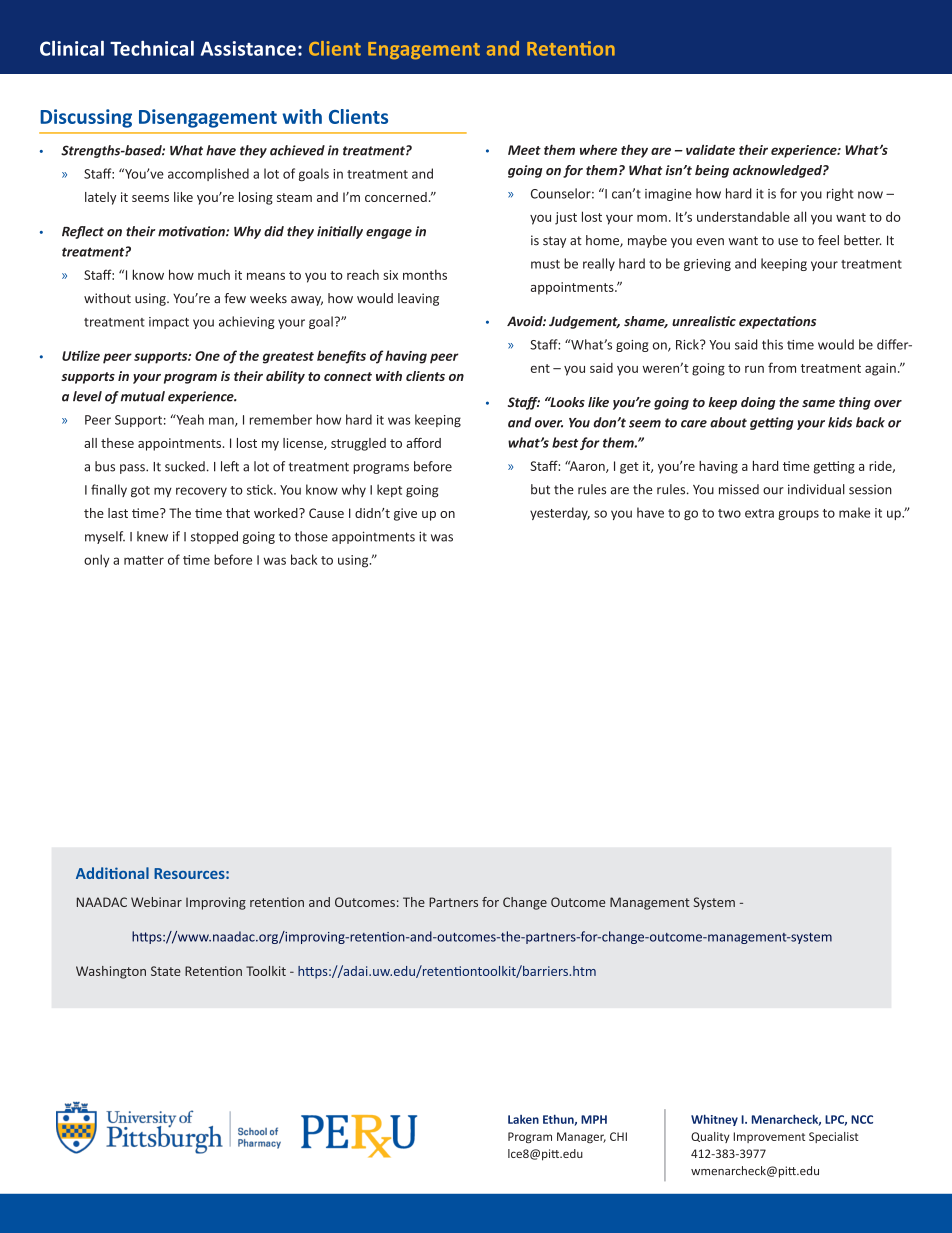 This screenshot has height=1233, width=952. What do you see at coordinates (166, 971) in the screenshot?
I see `State` at bounding box center [166, 971].
